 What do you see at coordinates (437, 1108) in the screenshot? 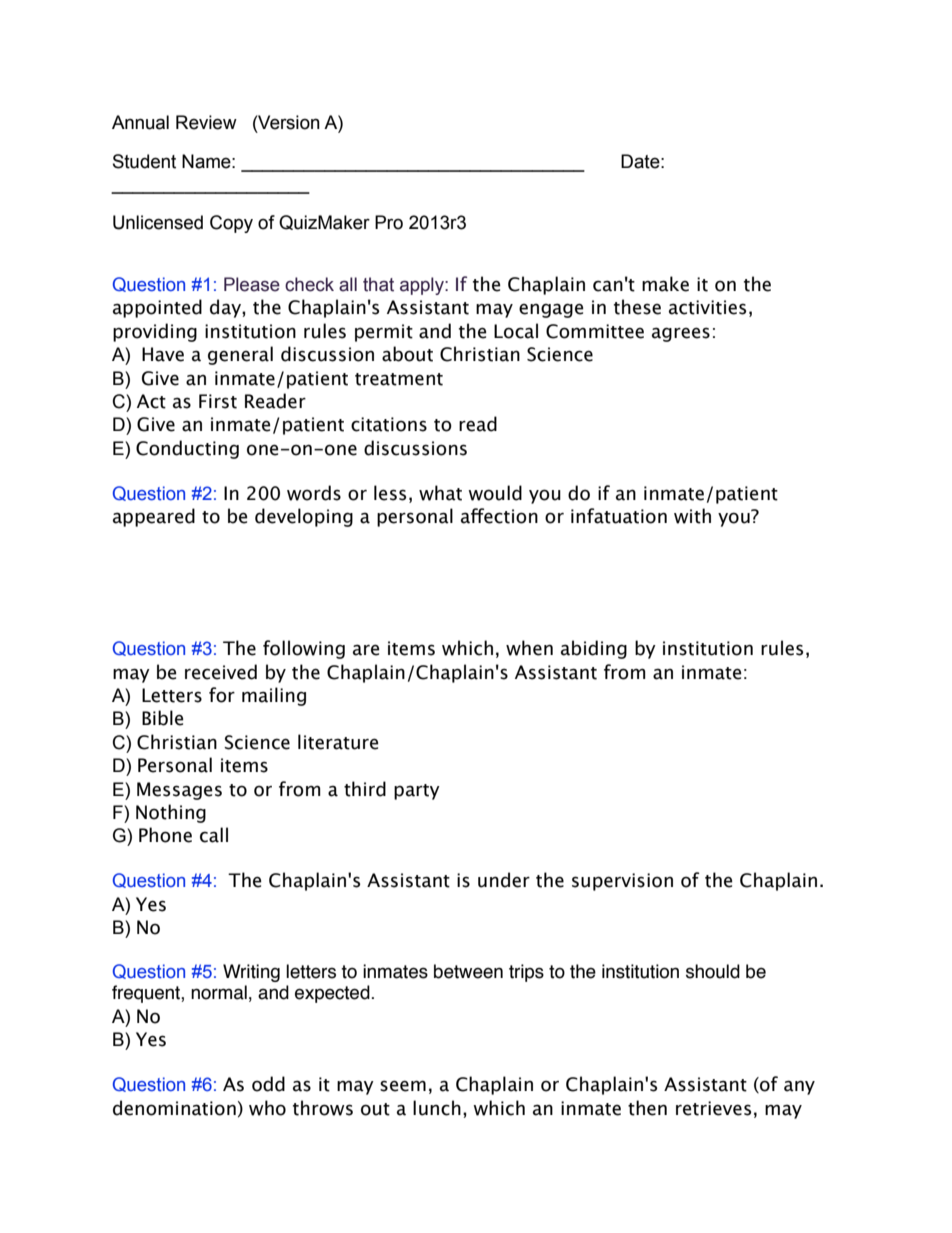
I see `lunch` at bounding box center [437, 1108].
